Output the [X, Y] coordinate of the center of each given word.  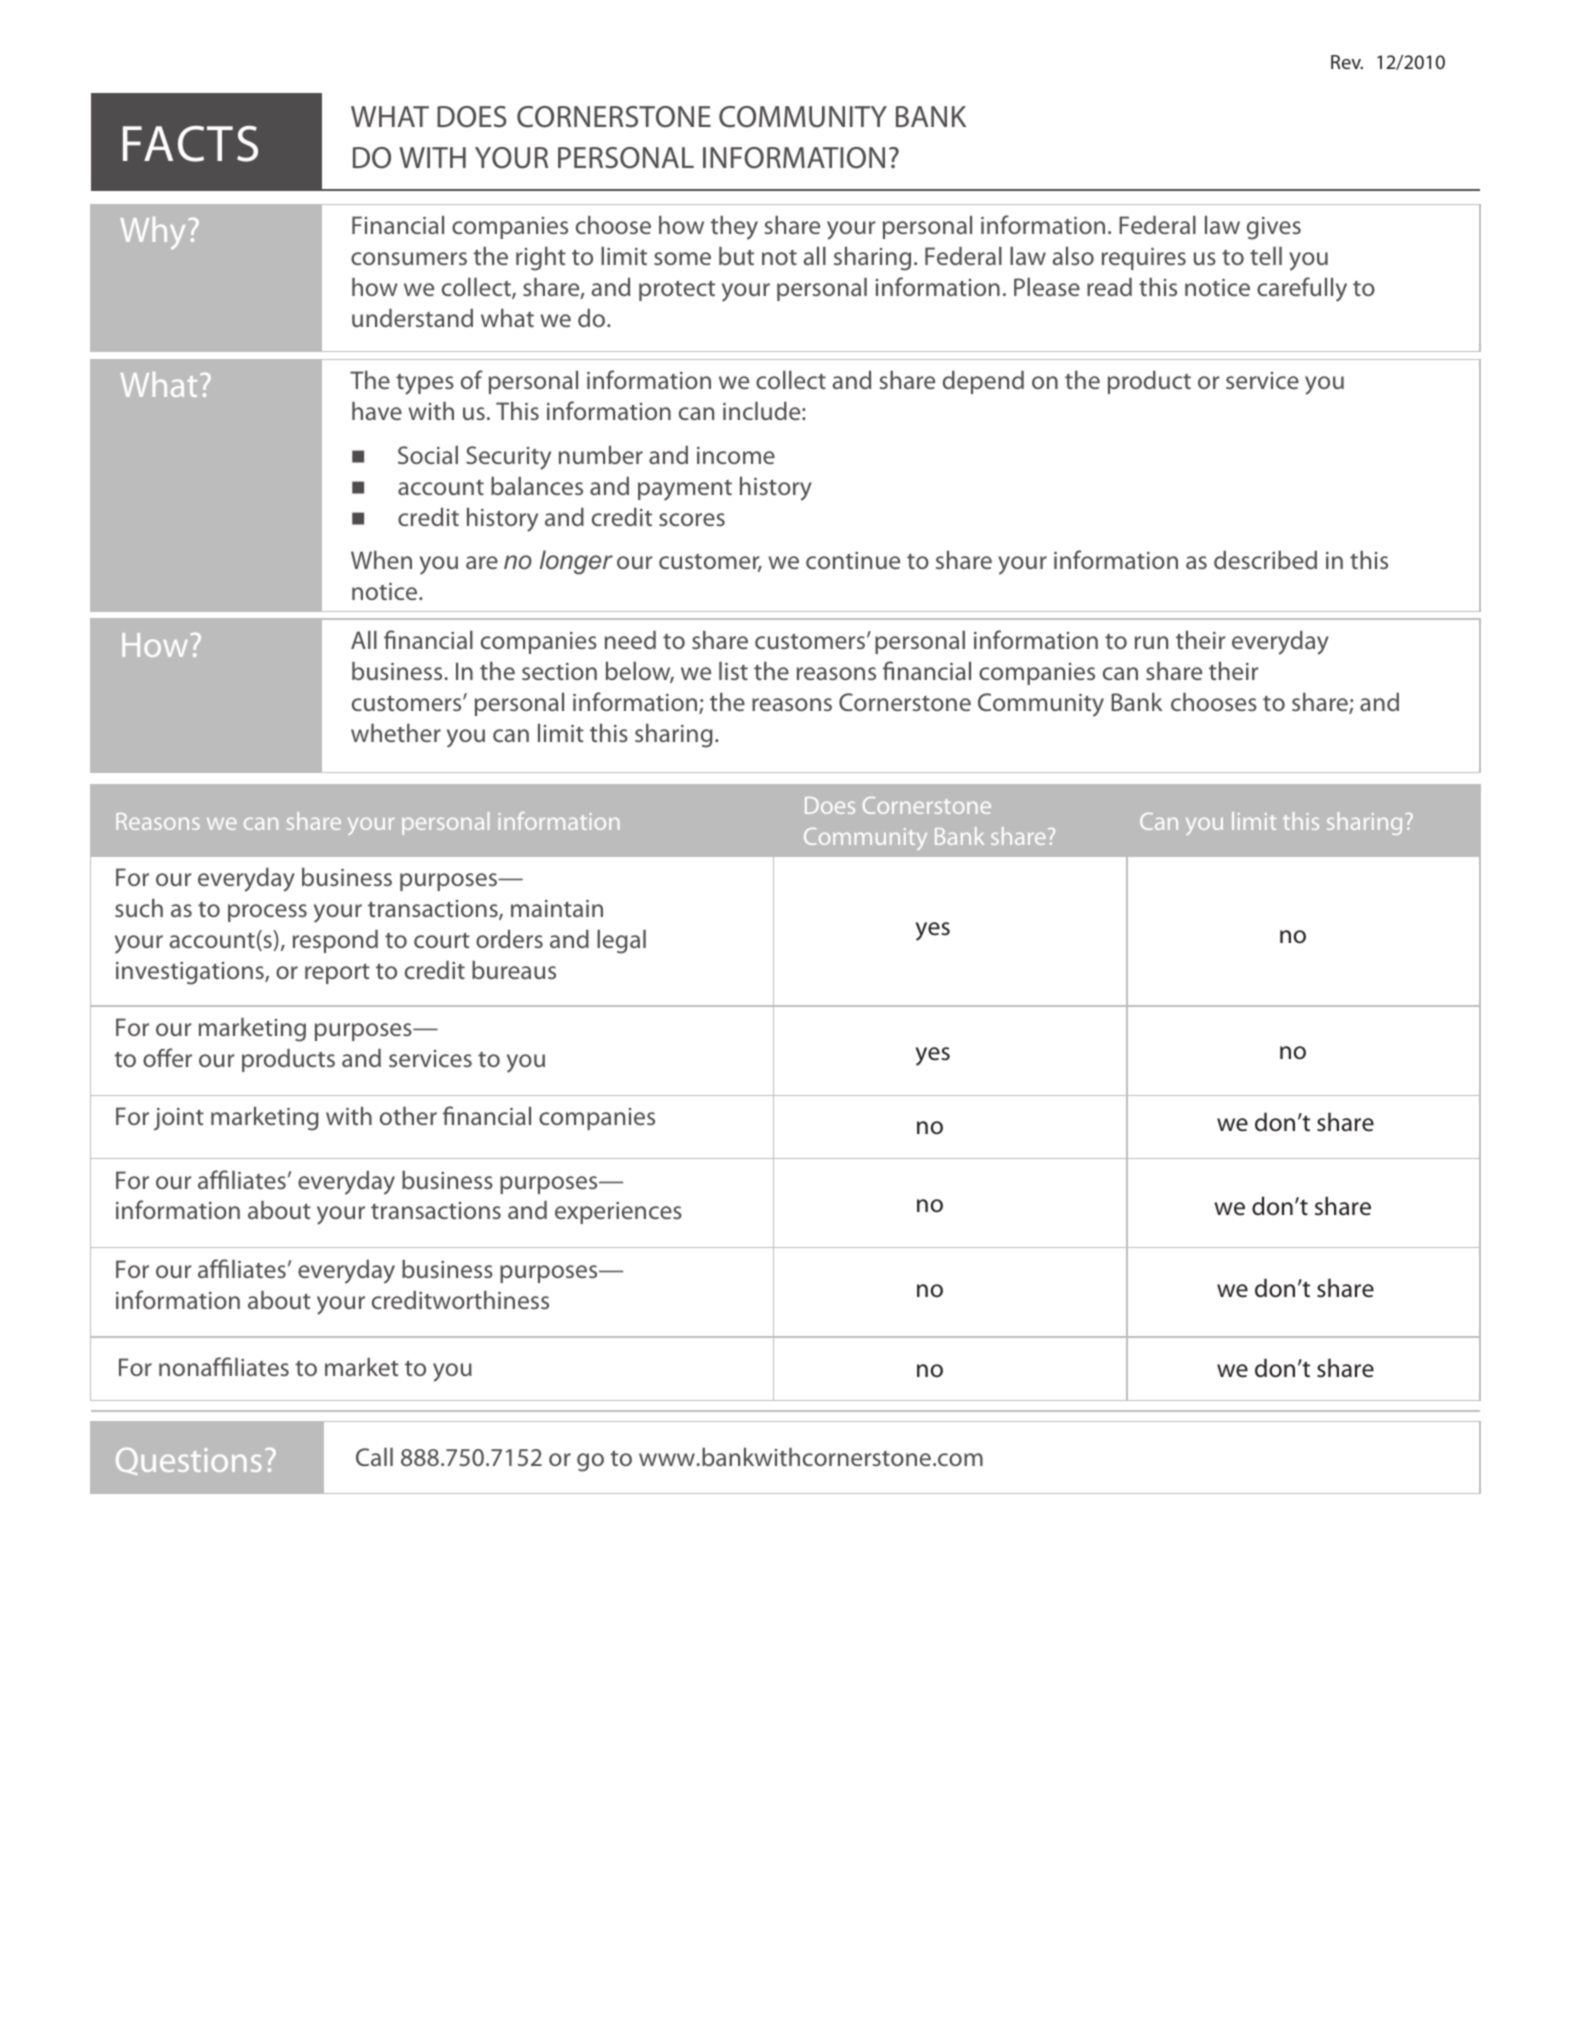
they [734, 228]
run [1151, 642]
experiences [618, 1213]
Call [374, 1457]
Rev [1347, 62]
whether [396, 733]
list [733, 671]
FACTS [190, 144]
